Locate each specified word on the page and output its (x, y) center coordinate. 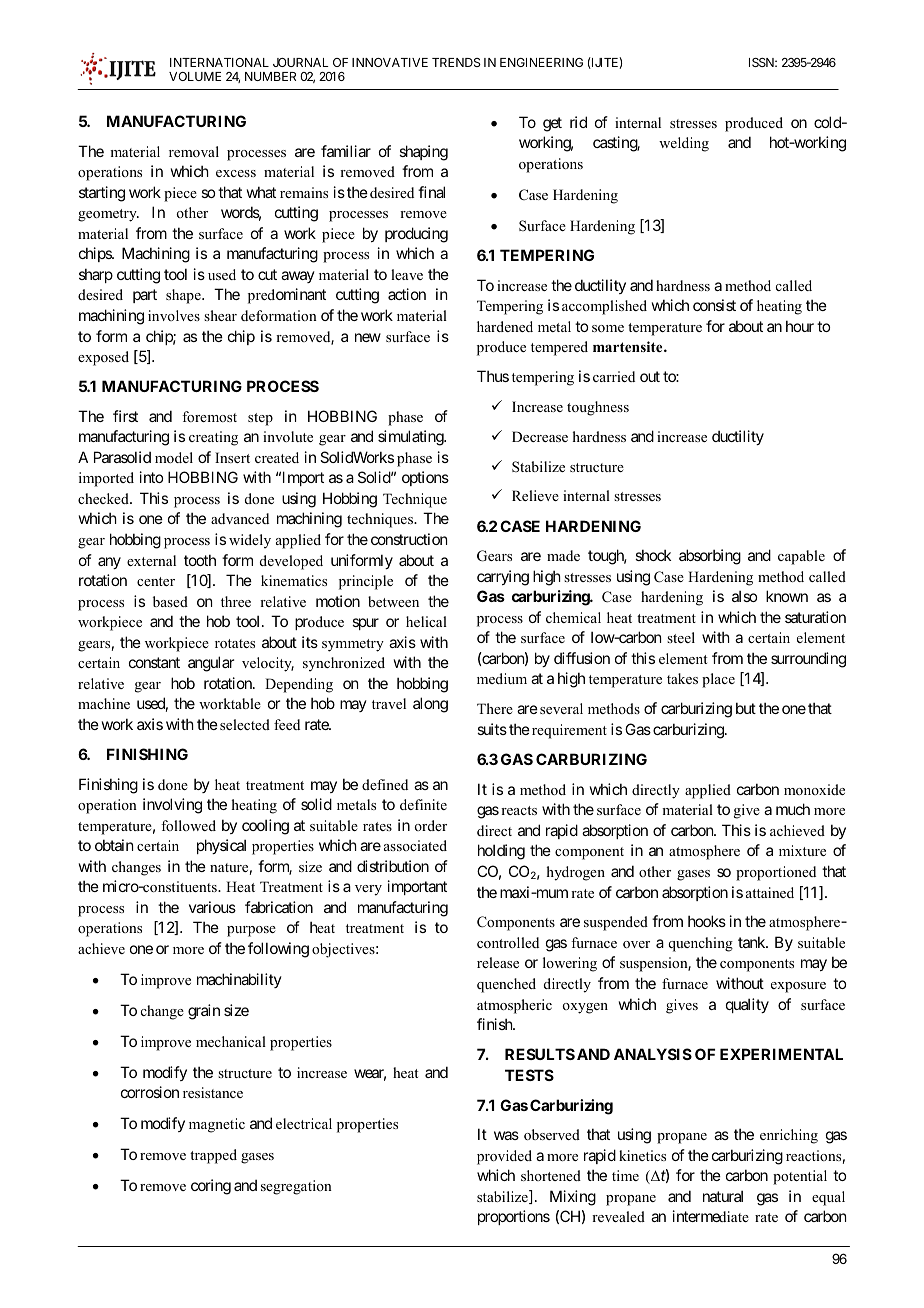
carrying (503, 578)
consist (714, 305)
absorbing (710, 557)
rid (578, 122)
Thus (493, 376)
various (212, 907)
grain (204, 1012)
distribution (393, 866)
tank (752, 942)
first (125, 416)
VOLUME (195, 76)
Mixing (573, 1198)
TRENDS (456, 62)
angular (211, 664)
